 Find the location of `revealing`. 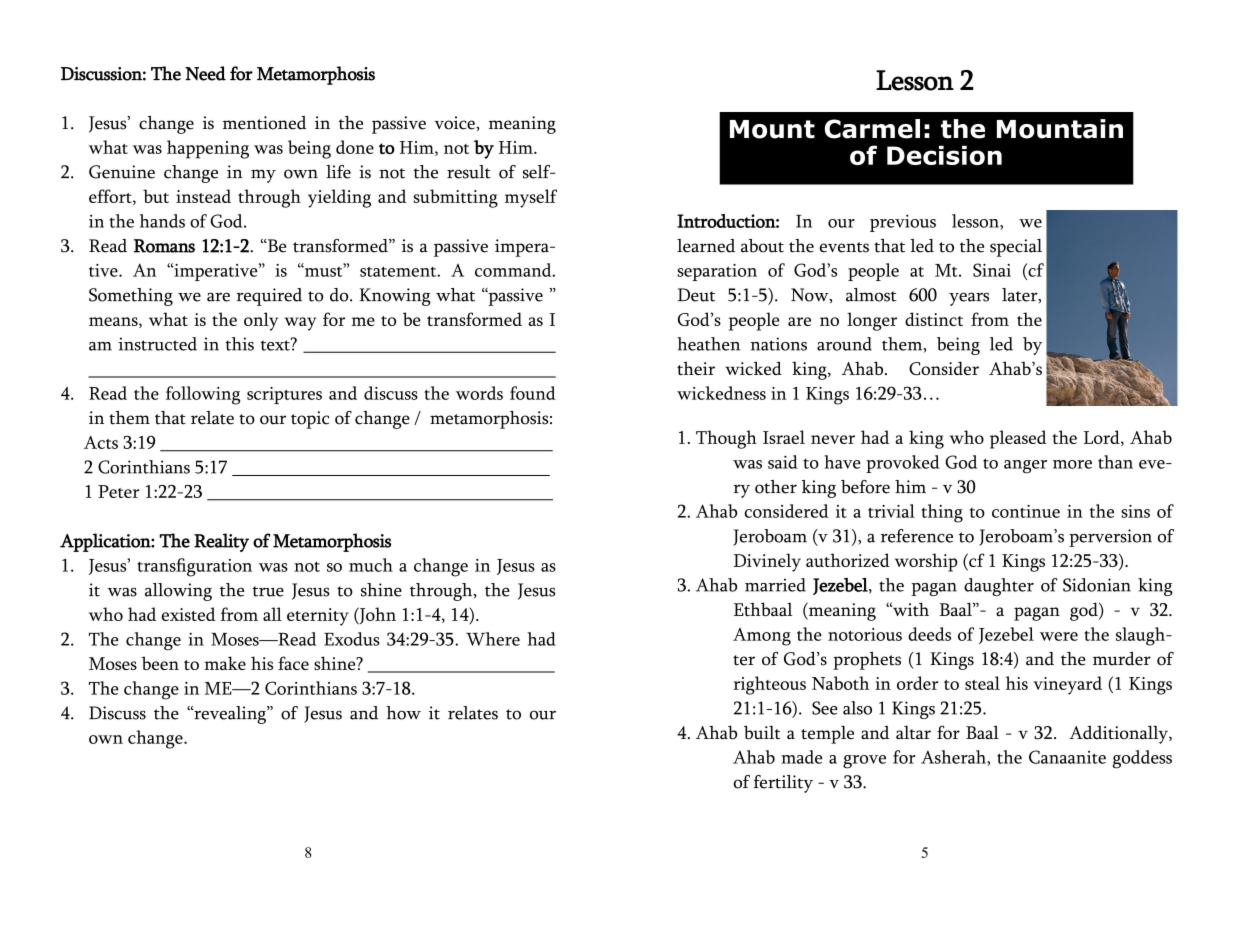

revealing is located at coordinates (230, 715).
